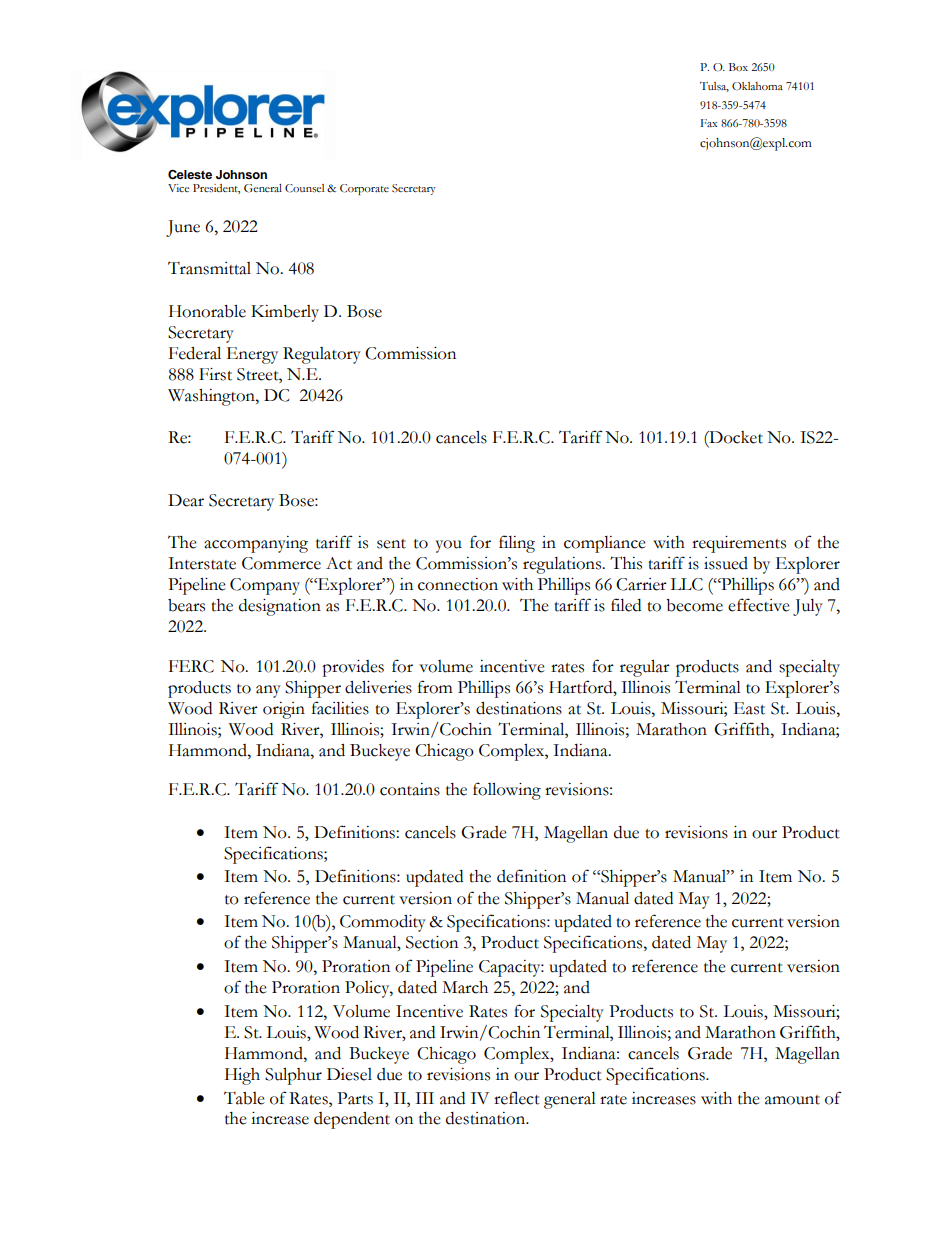 The image size is (952, 1233). I want to click on Table, so click(244, 1098).
